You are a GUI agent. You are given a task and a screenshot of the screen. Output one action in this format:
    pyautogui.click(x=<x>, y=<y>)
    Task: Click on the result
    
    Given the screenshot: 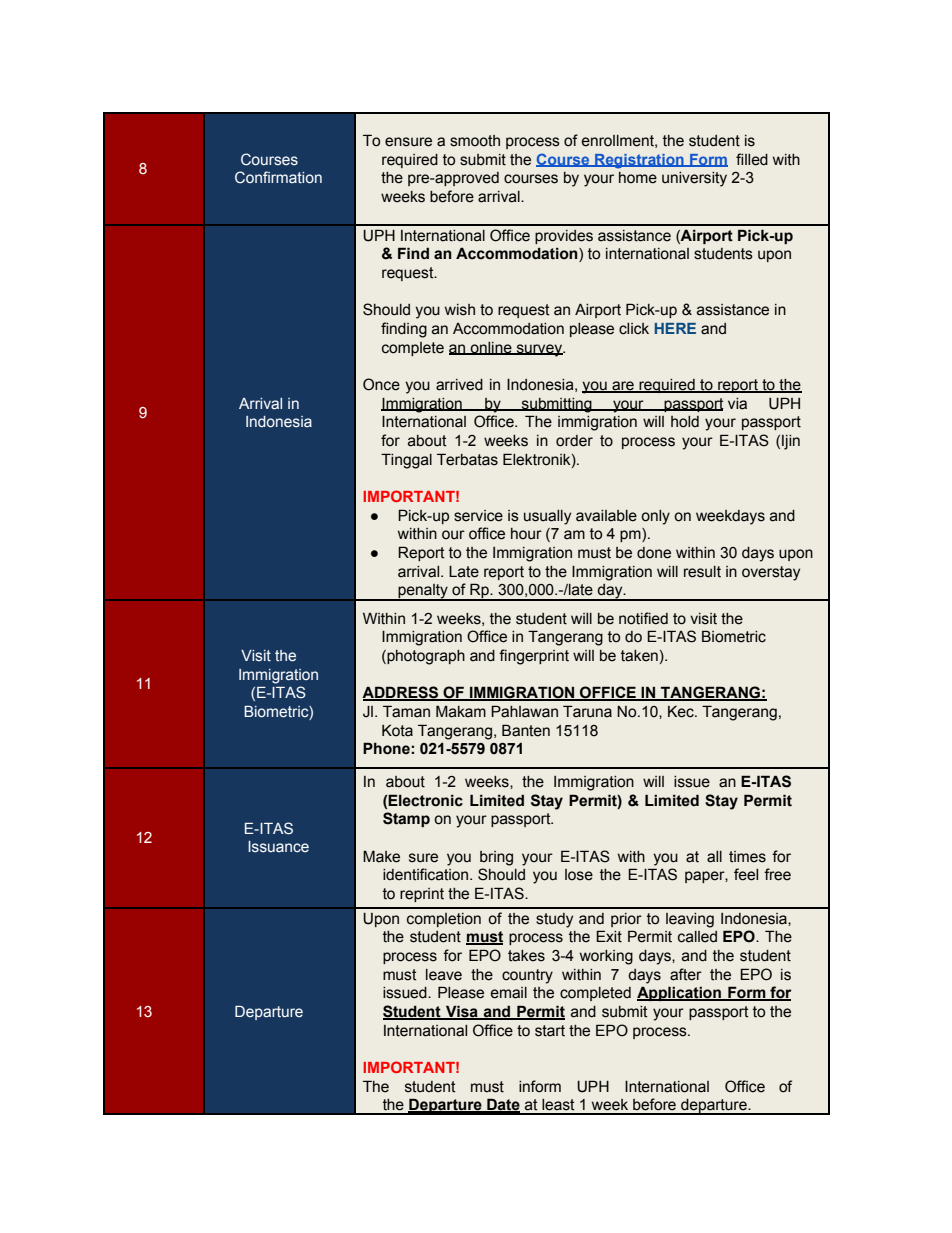 What is the action you would take?
    pyautogui.click(x=702, y=572)
